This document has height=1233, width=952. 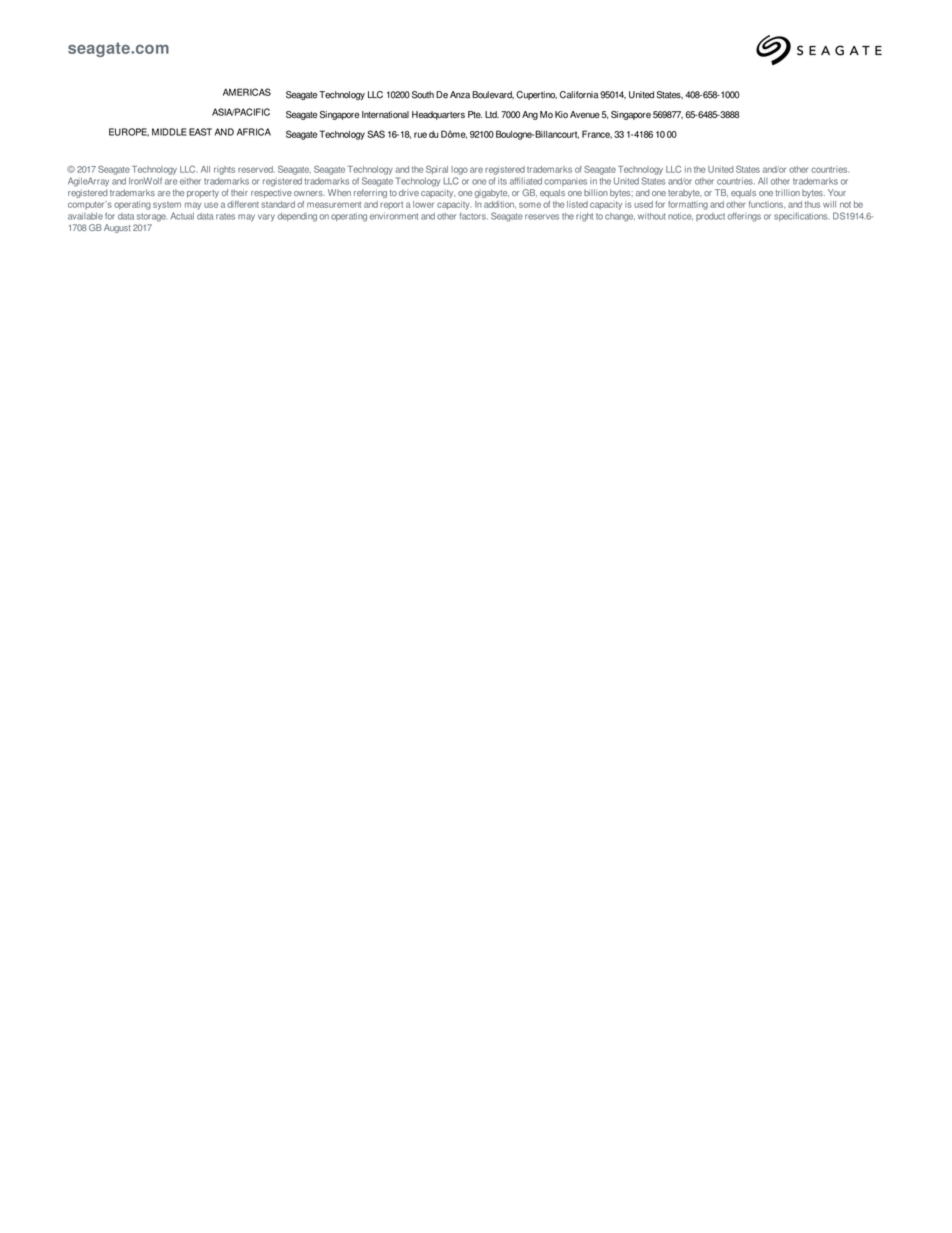 I want to click on August, so click(x=117, y=228).
